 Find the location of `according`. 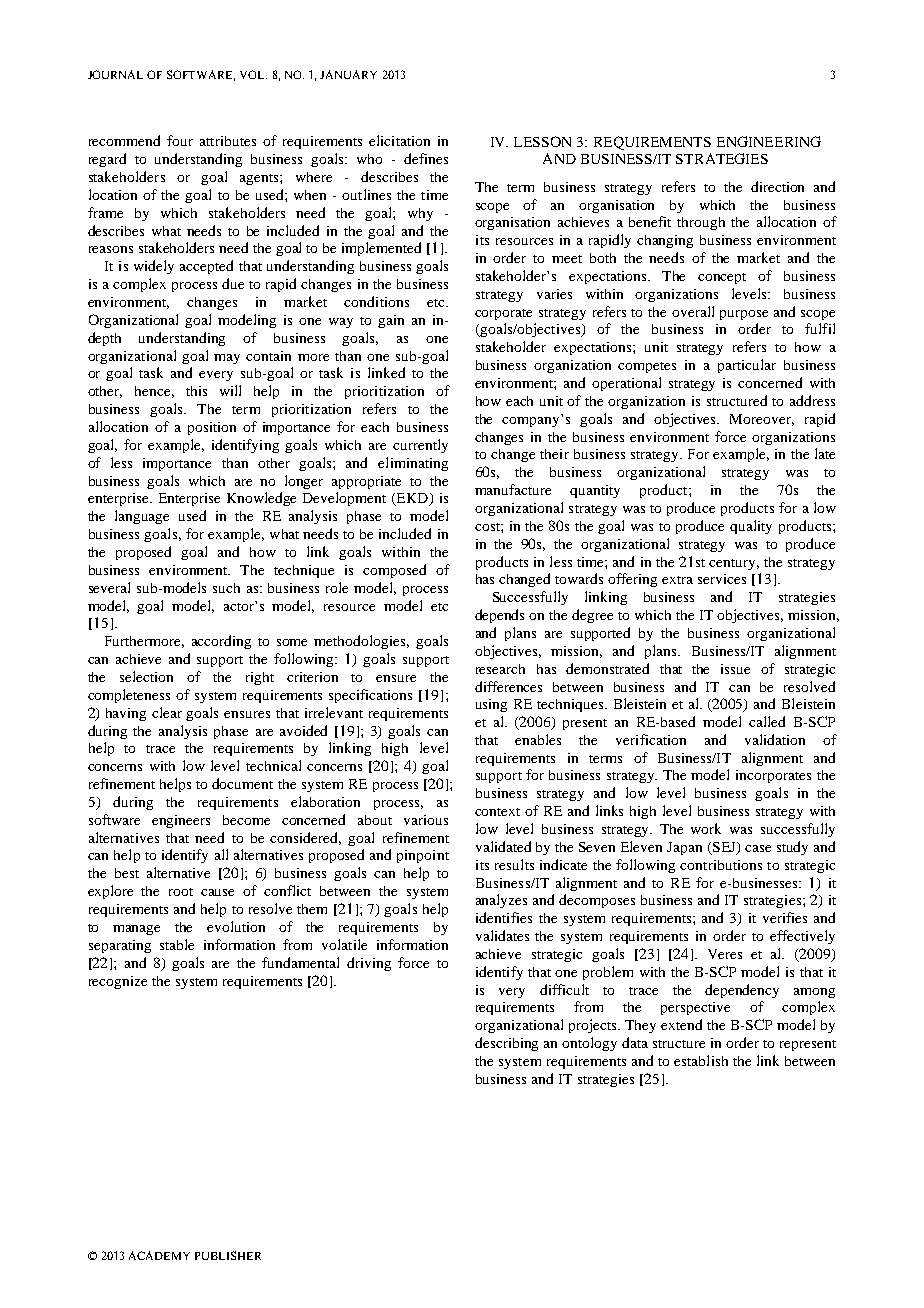

according is located at coordinates (221, 642).
